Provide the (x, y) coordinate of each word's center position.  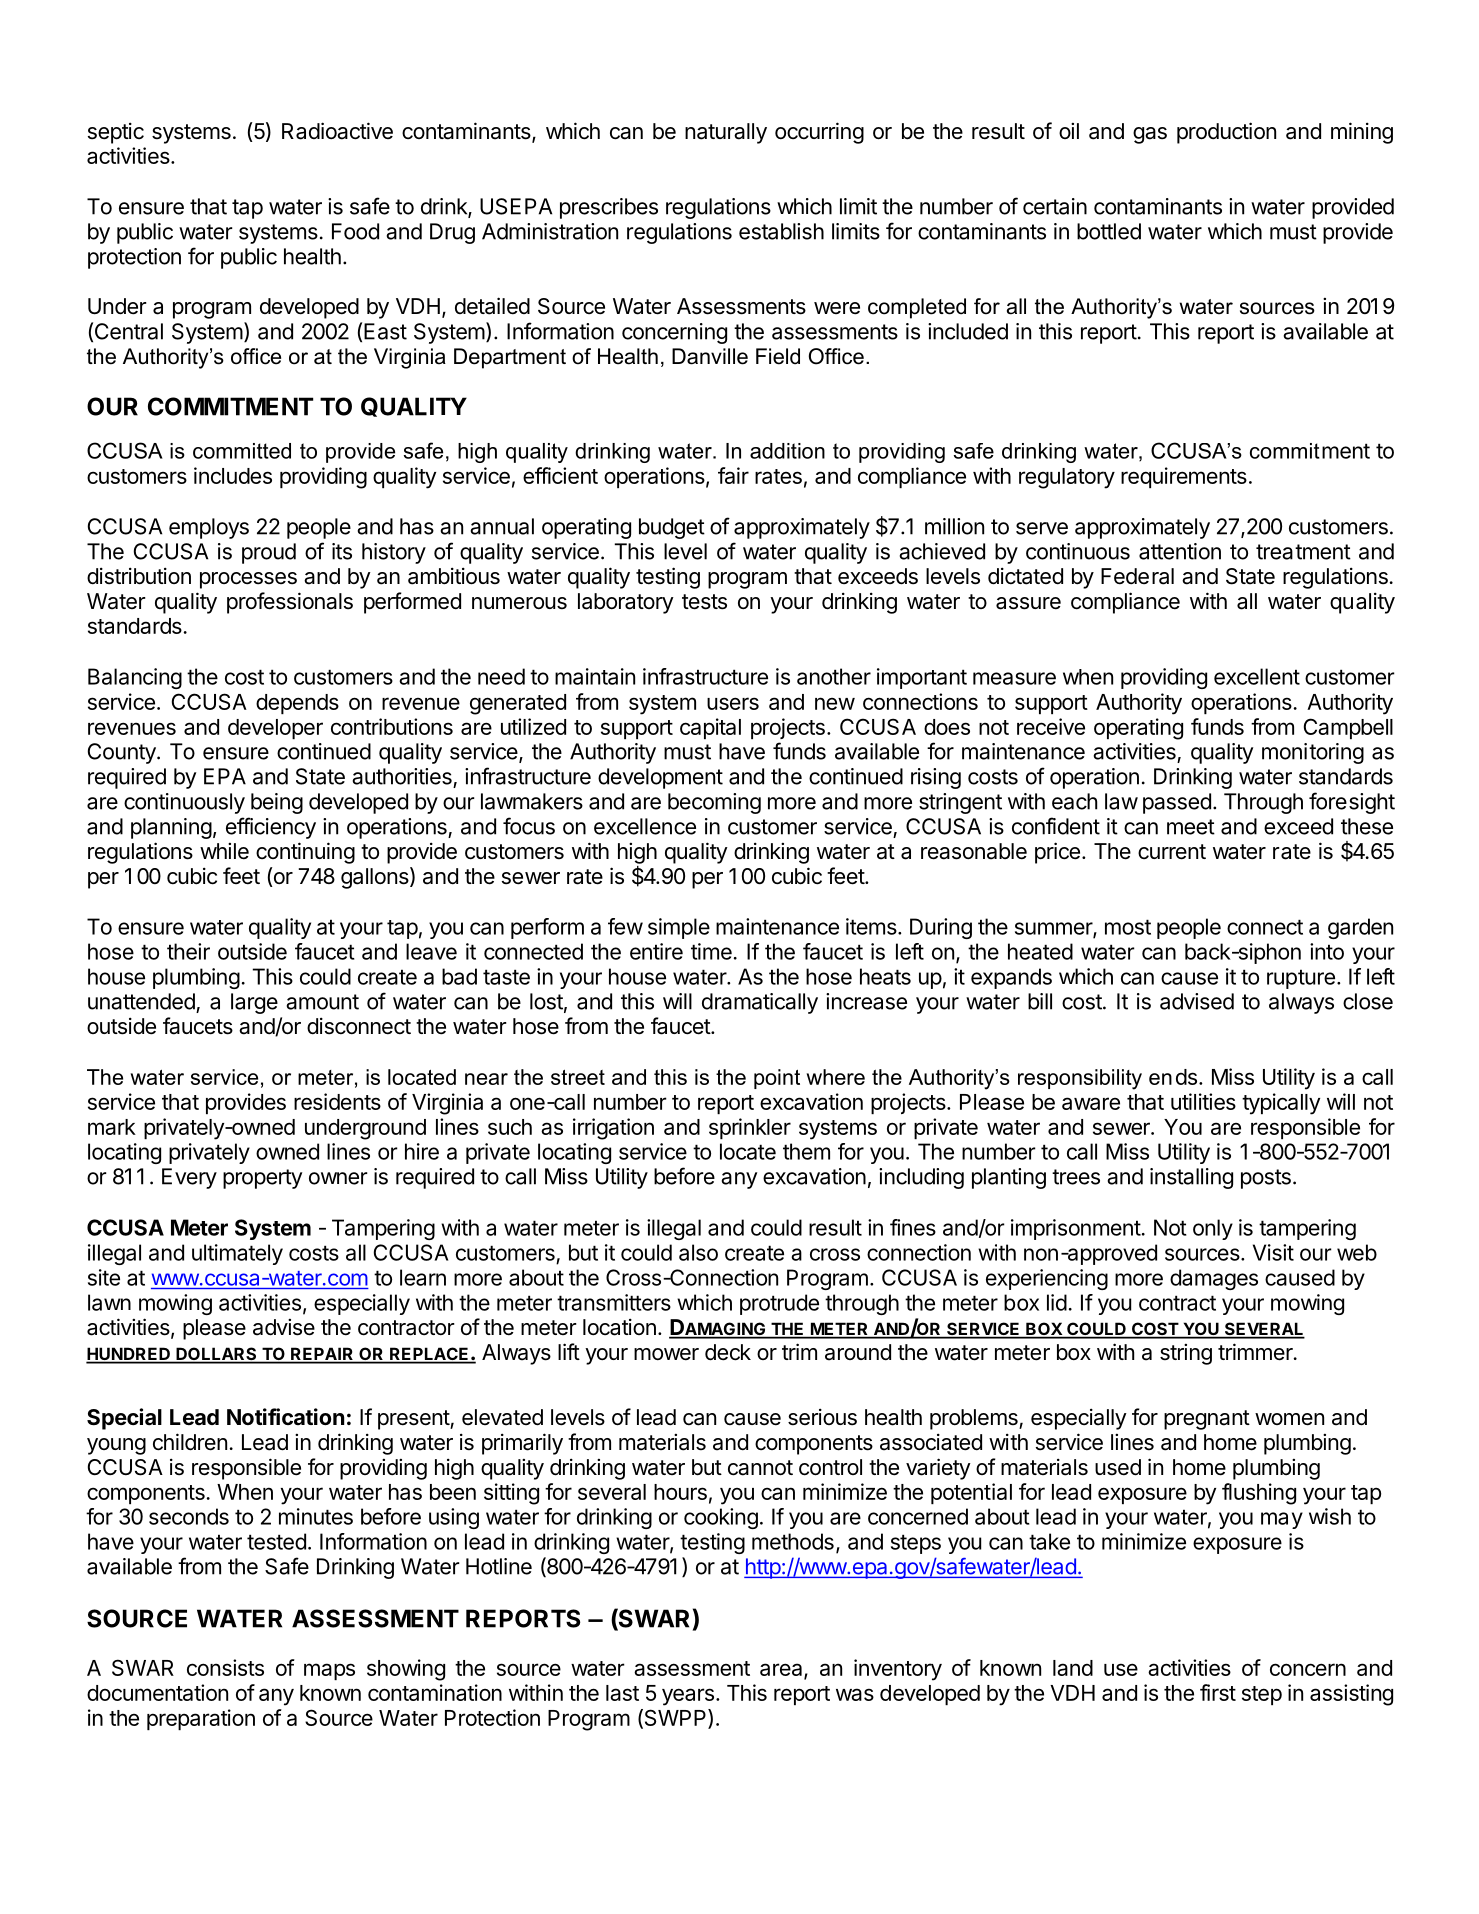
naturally (726, 133)
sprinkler (750, 1128)
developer (275, 729)
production (1226, 133)
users (733, 703)
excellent (1257, 676)
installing (1191, 1178)
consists (225, 1667)
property (262, 1179)
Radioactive (337, 131)
